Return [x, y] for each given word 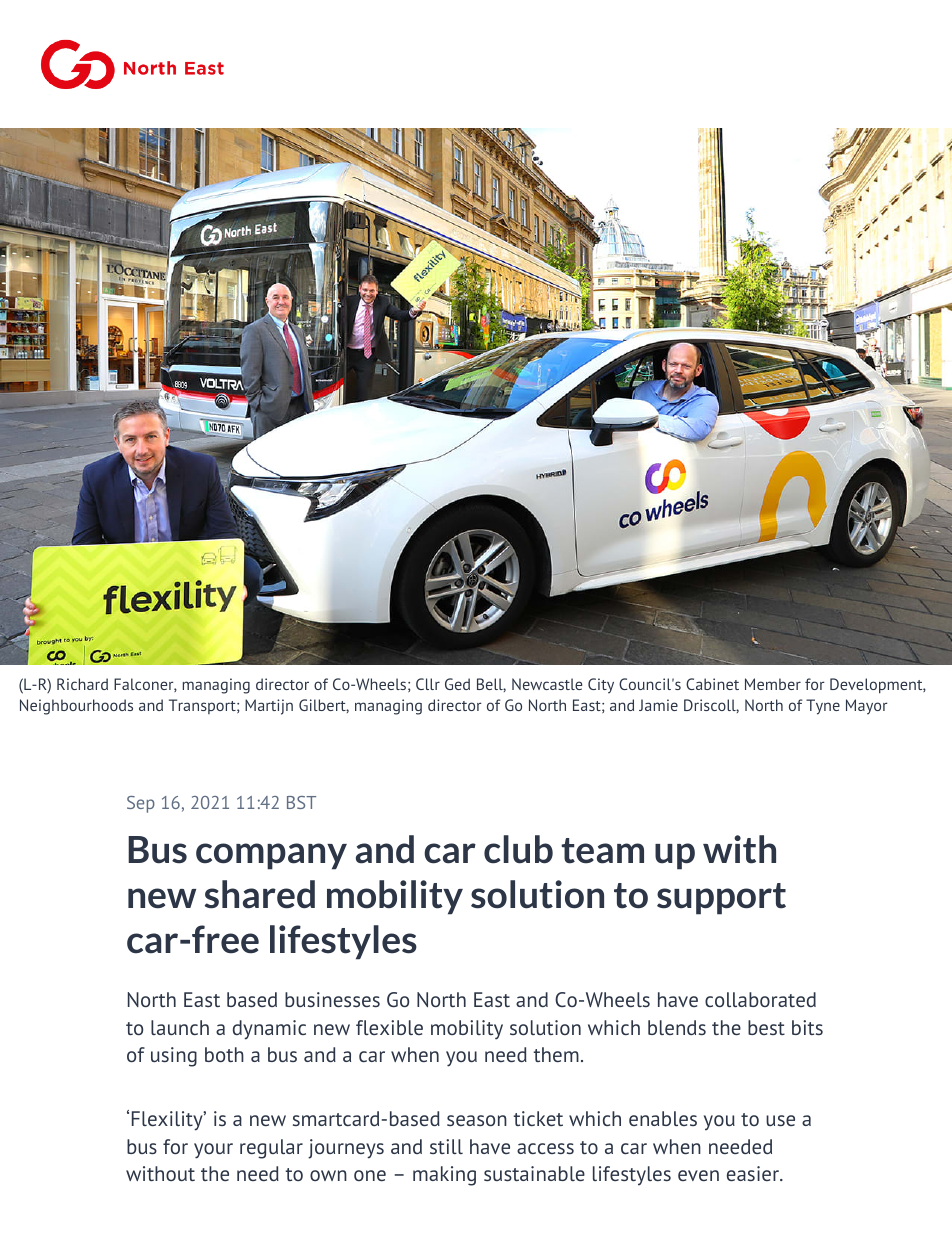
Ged [457, 684]
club [518, 849]
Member [773, 684]
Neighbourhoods [76, 707]
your [213, 1151]
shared [260, 894]
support [721, 899]
